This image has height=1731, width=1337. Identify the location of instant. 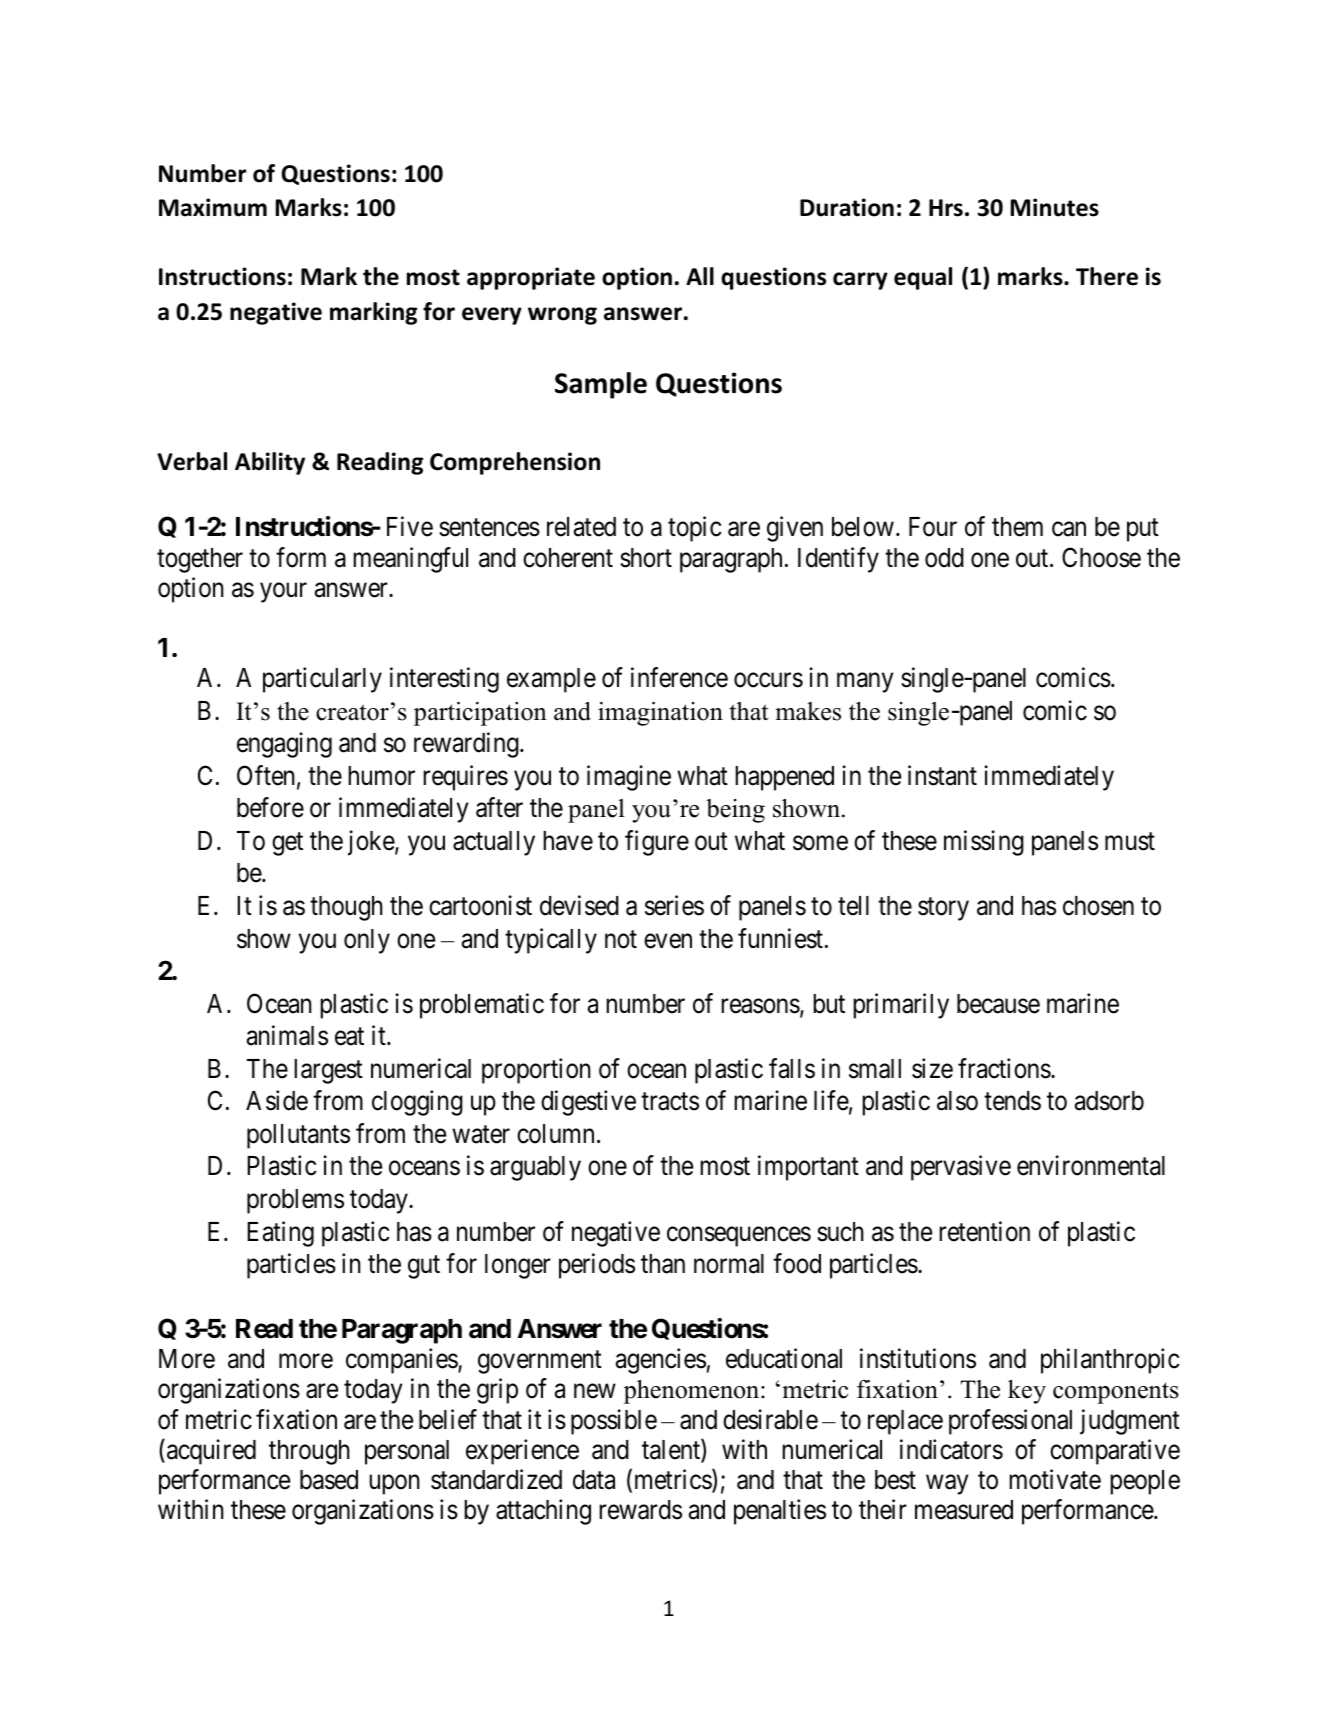
(942, 775).
